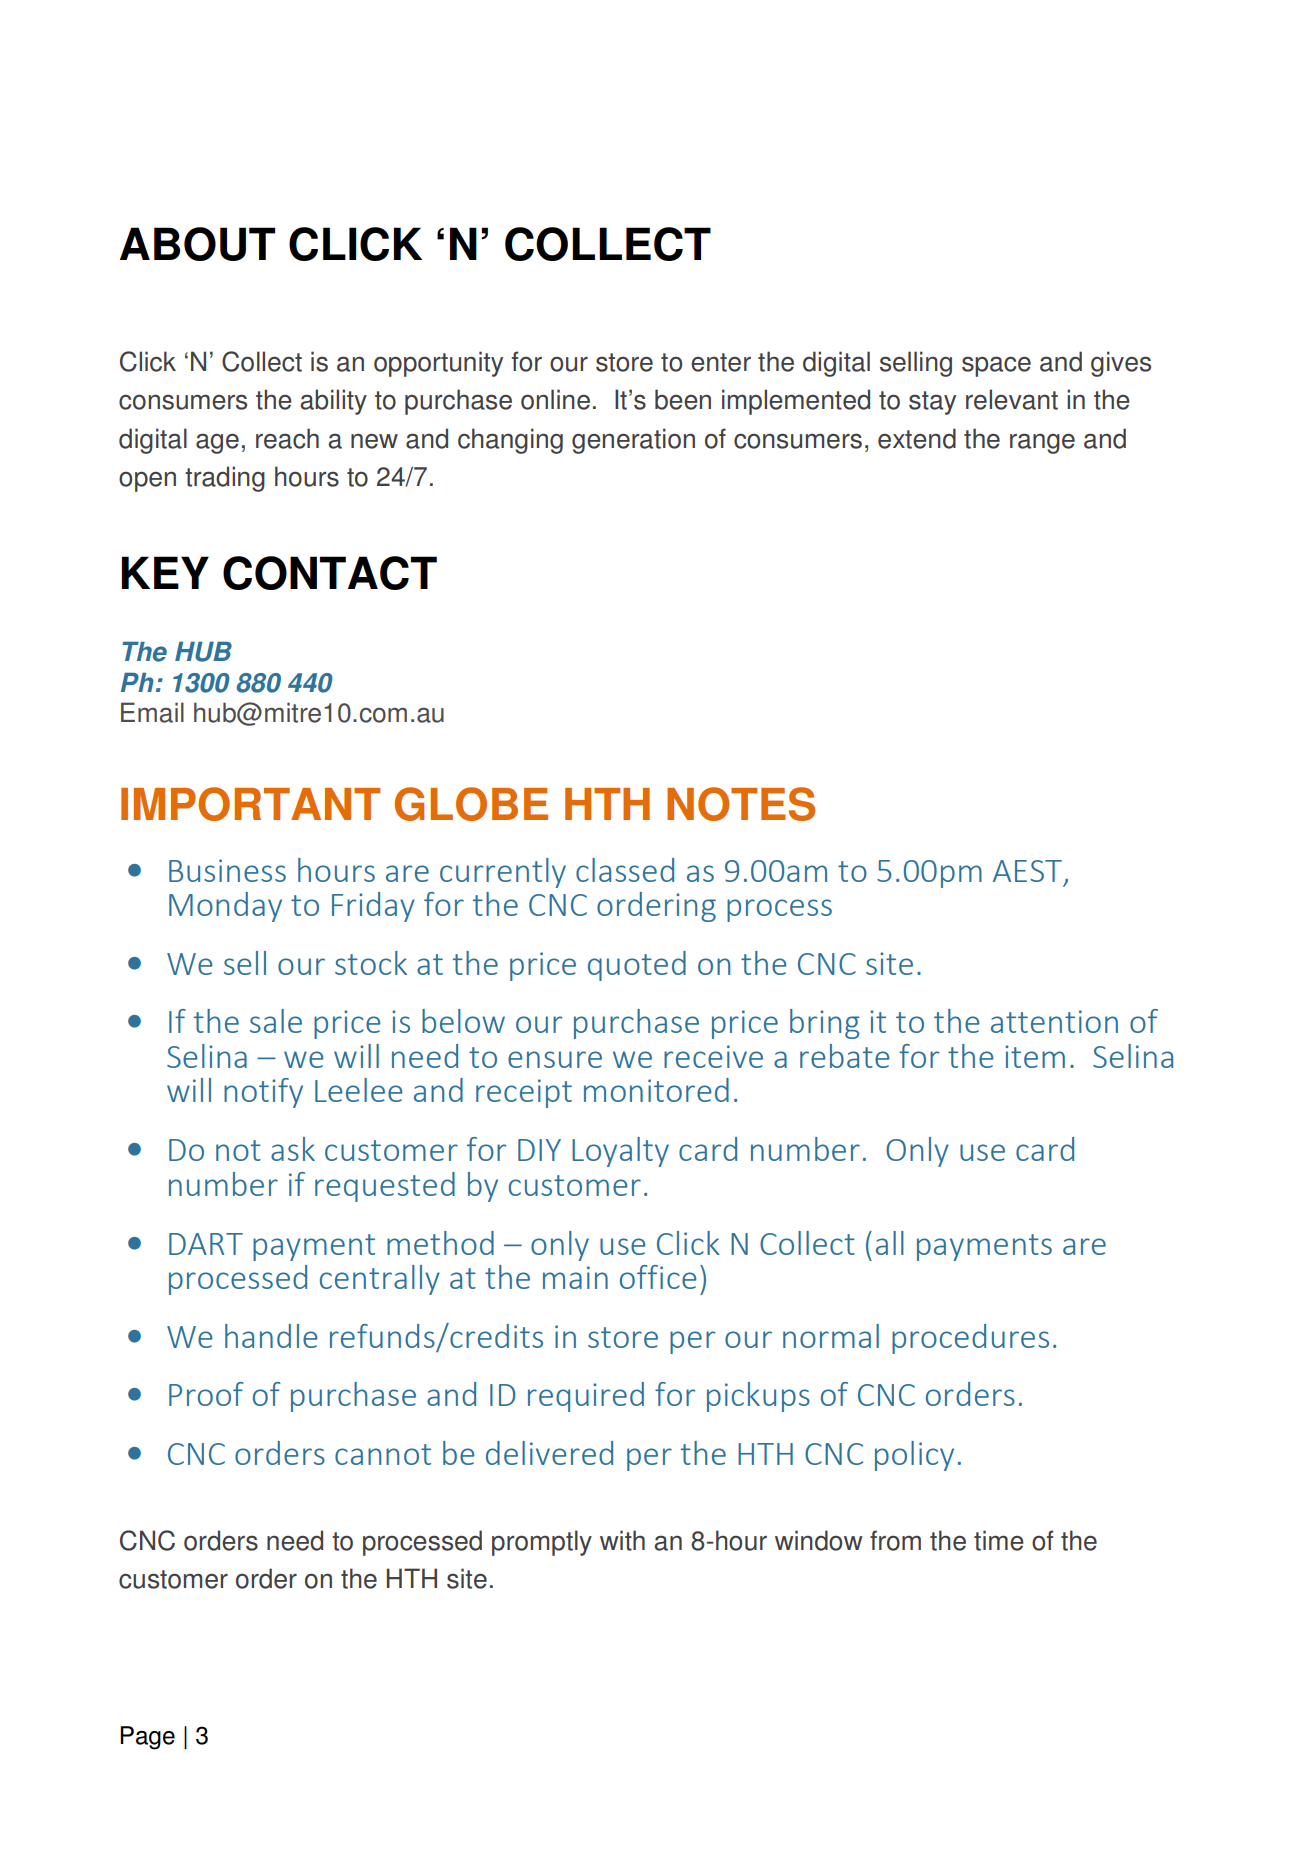  What do you see at coordinates (197, 244) in the screenshot?
I see `ABOUT` at bounding box center [197, 244].
